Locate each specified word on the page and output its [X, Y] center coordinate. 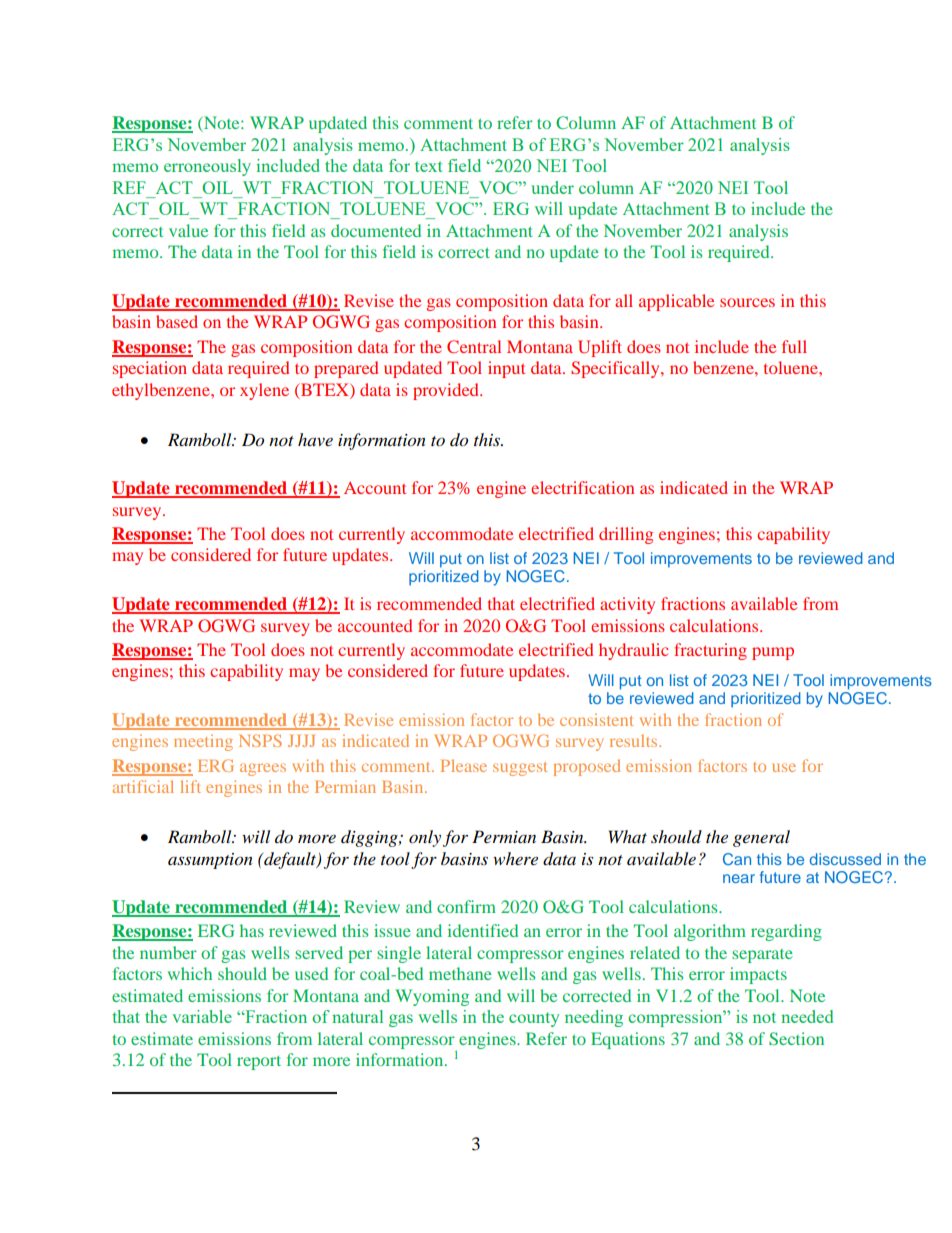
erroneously [207, 167]
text [428, 166]
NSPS [260, 740]
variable [202, 1016]
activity [627, 605]
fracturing [710, 651]
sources [747, 302]
